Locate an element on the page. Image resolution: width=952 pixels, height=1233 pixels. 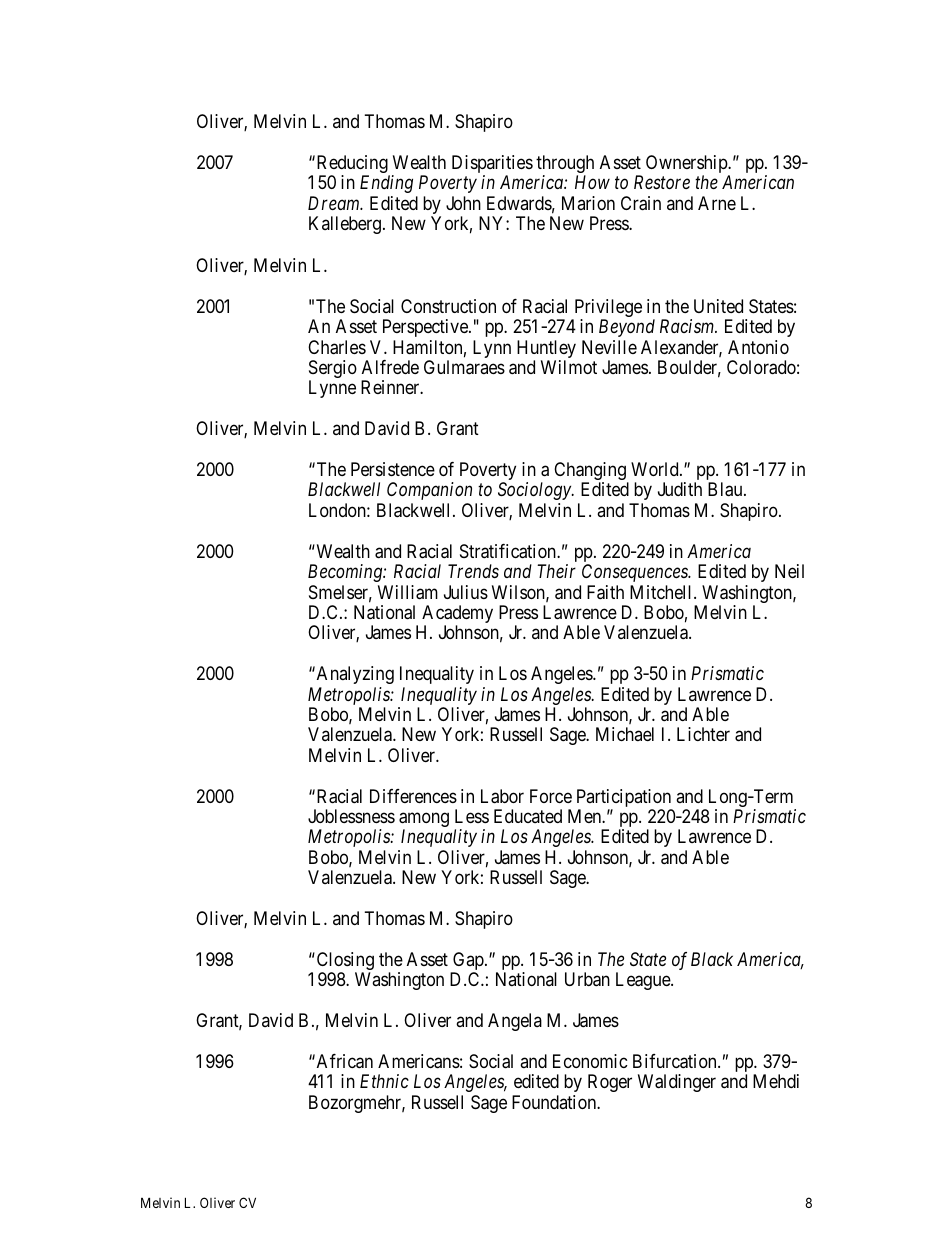
Ending is located at coordinates (386, 184).
